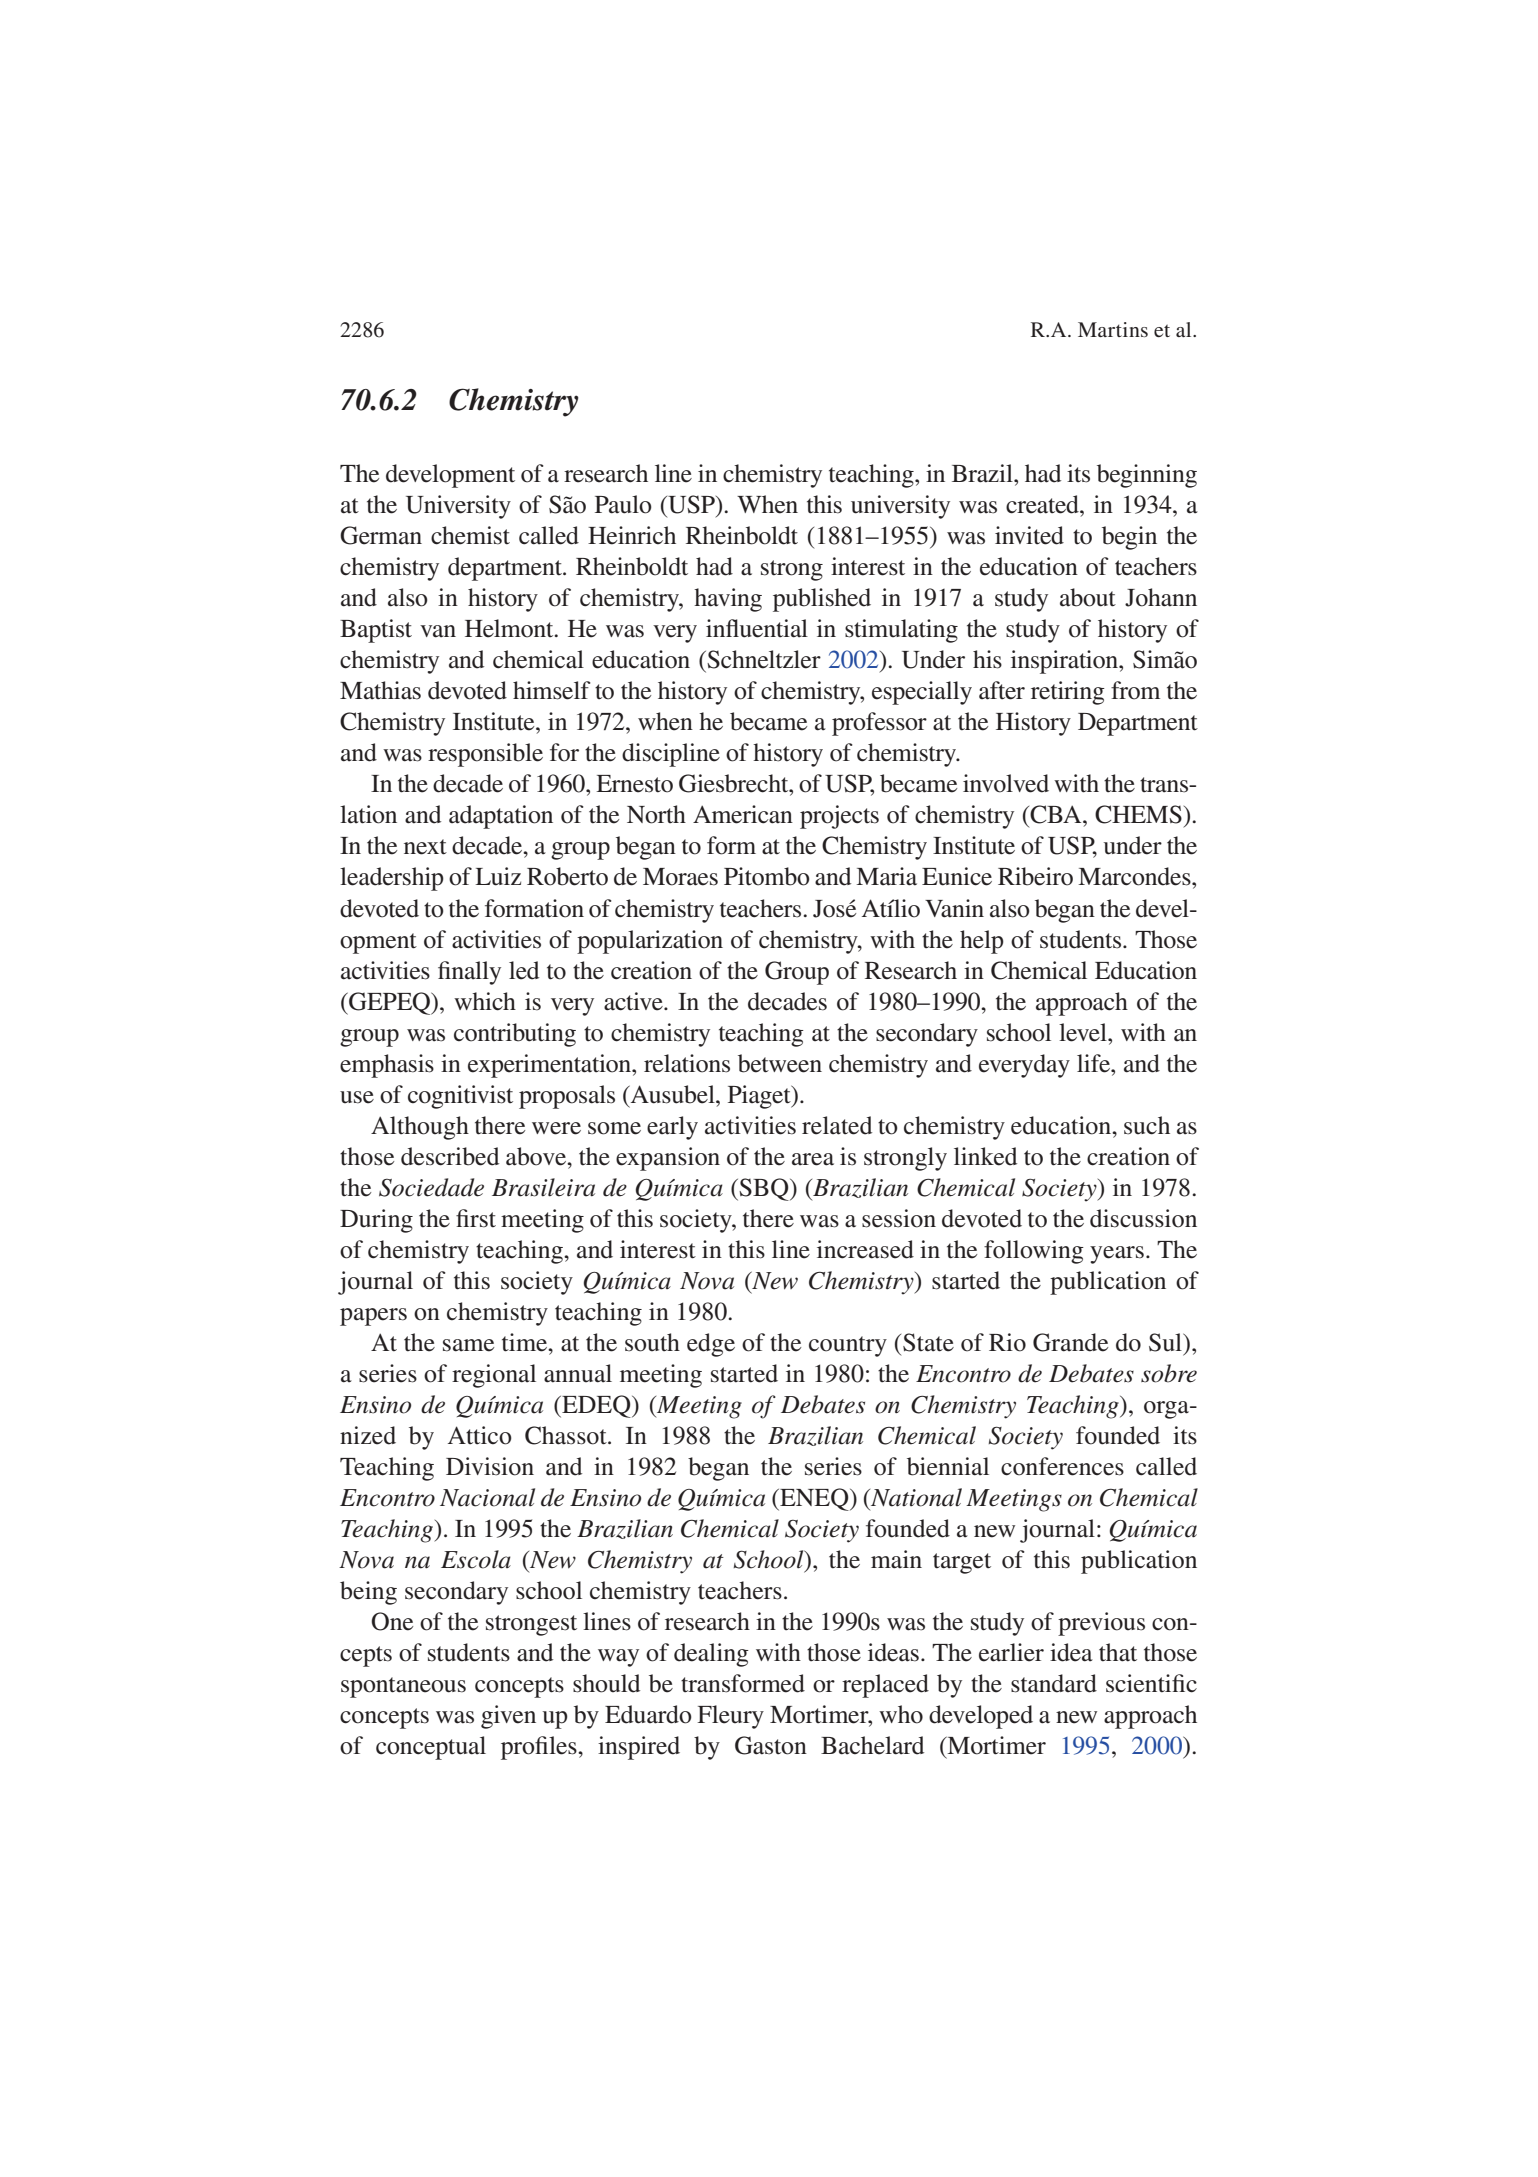  I want to click on Fleury, so click(730, 1717).
